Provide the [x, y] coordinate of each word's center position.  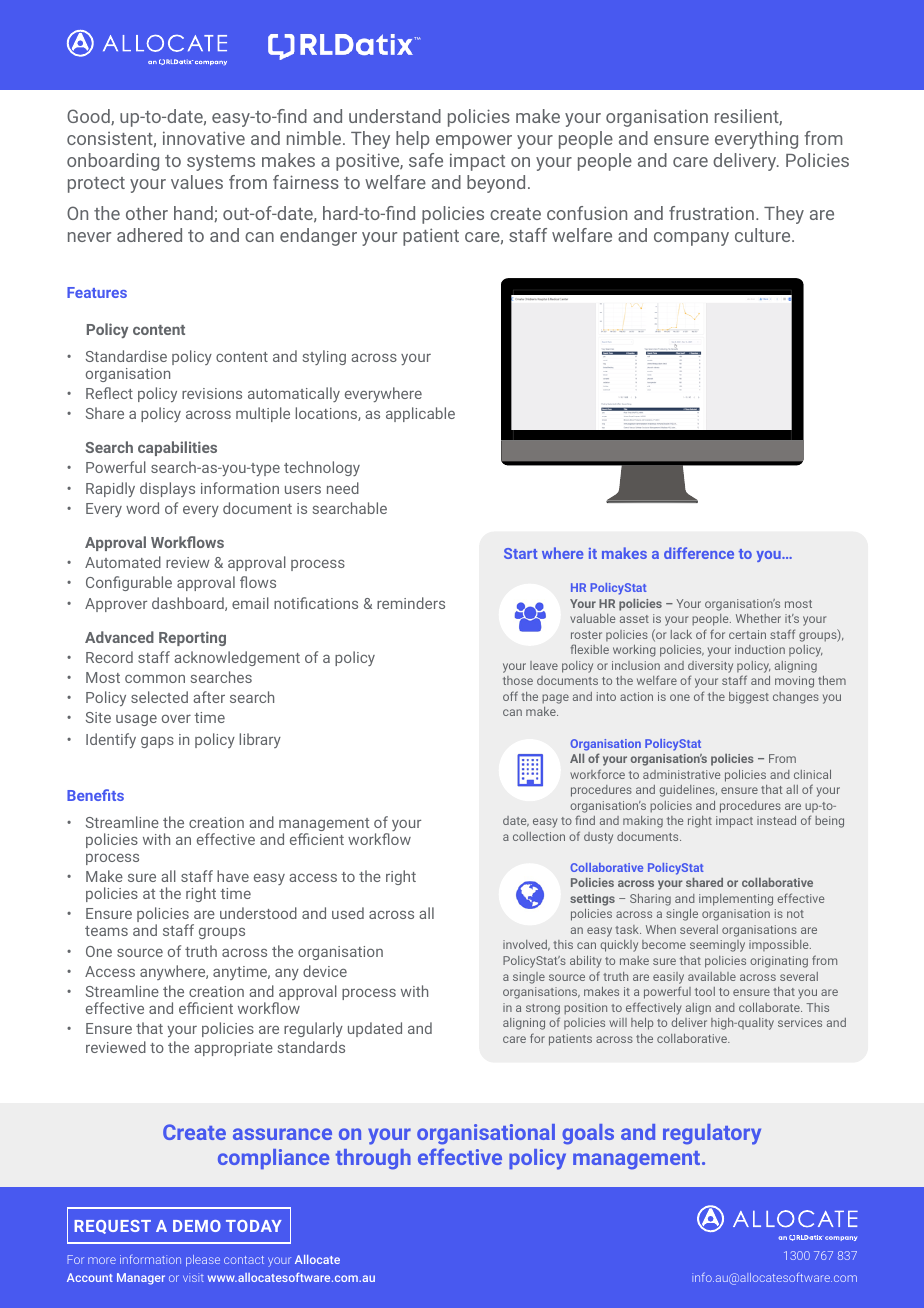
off [510, 696]
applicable [420, 414]
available [712, 976]
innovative [204, 138]
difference [699, 553]
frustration [711, 213]
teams [106, 931]
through [373, 1159]
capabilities [177, 448]
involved [526, 945]
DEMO [197, 1226]
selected [159, 697]
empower [474, 142]
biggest [749, 698]
